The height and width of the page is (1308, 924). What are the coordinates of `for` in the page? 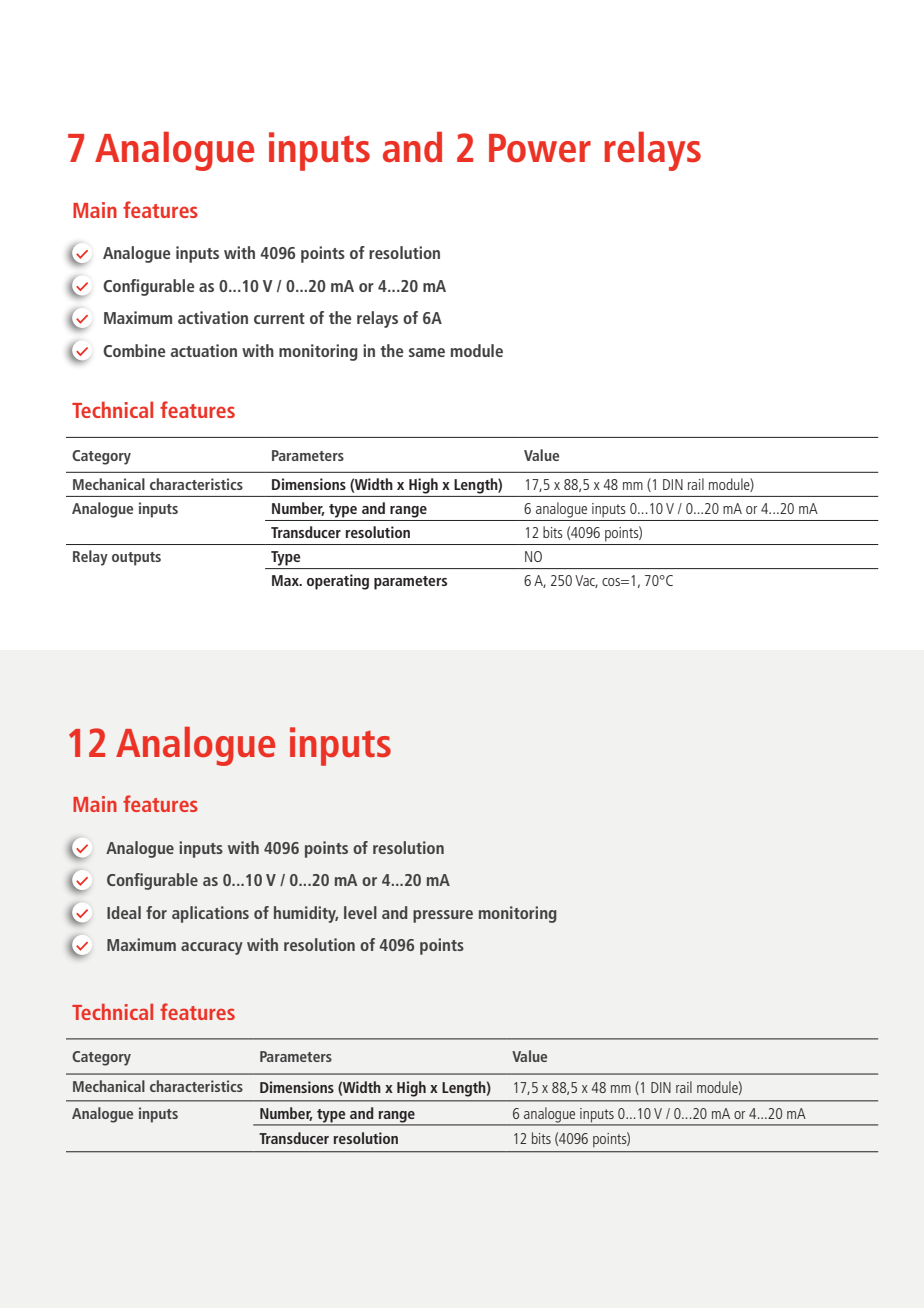 It's located at (156, 912).
